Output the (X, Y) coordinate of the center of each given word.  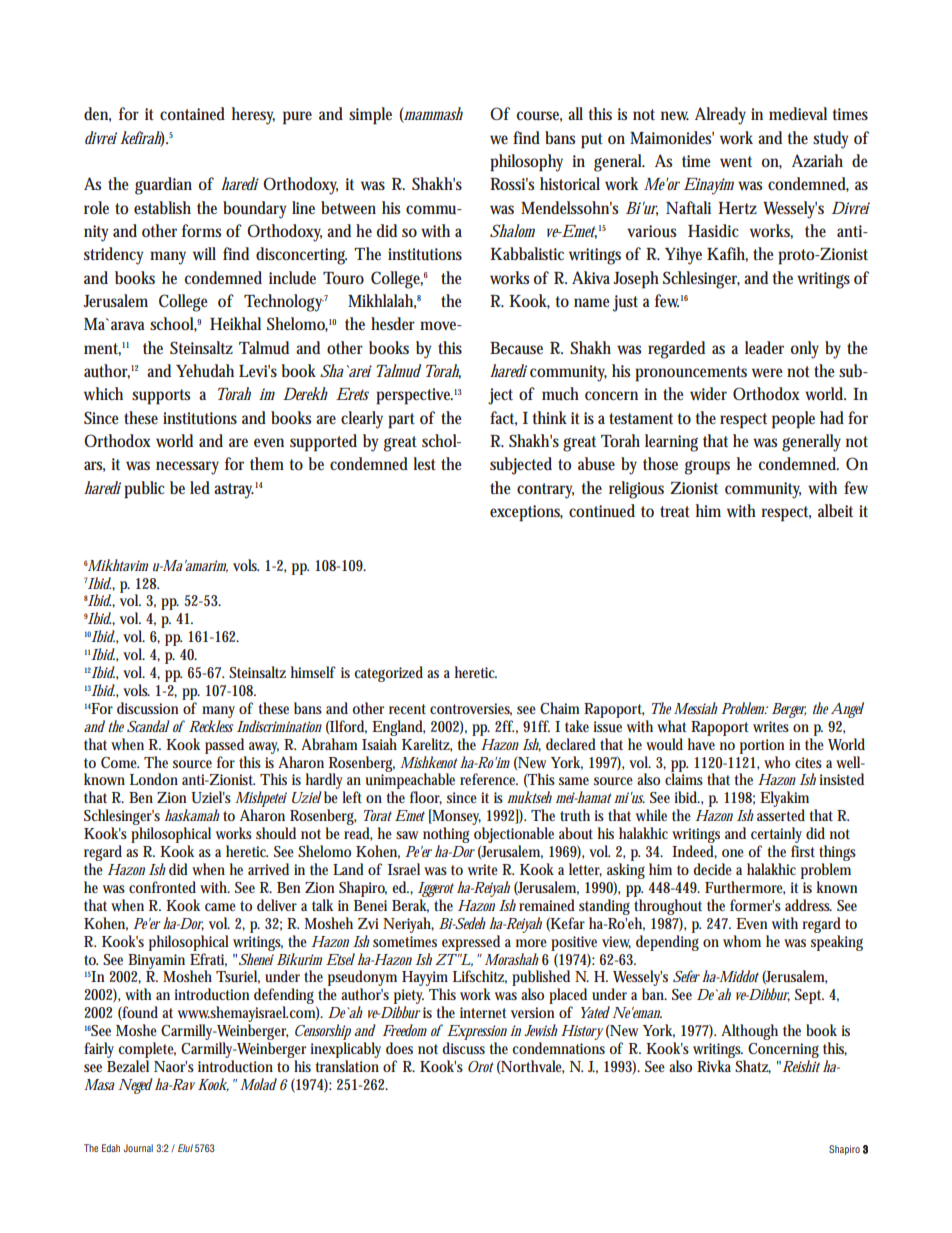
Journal (138, 1148)
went (736, 161)
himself (313, 672)
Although (749, 1032)
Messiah (696, 708)
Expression (477, 1032)
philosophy (526, 163)
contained (192, 113)
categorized (388, 674)
